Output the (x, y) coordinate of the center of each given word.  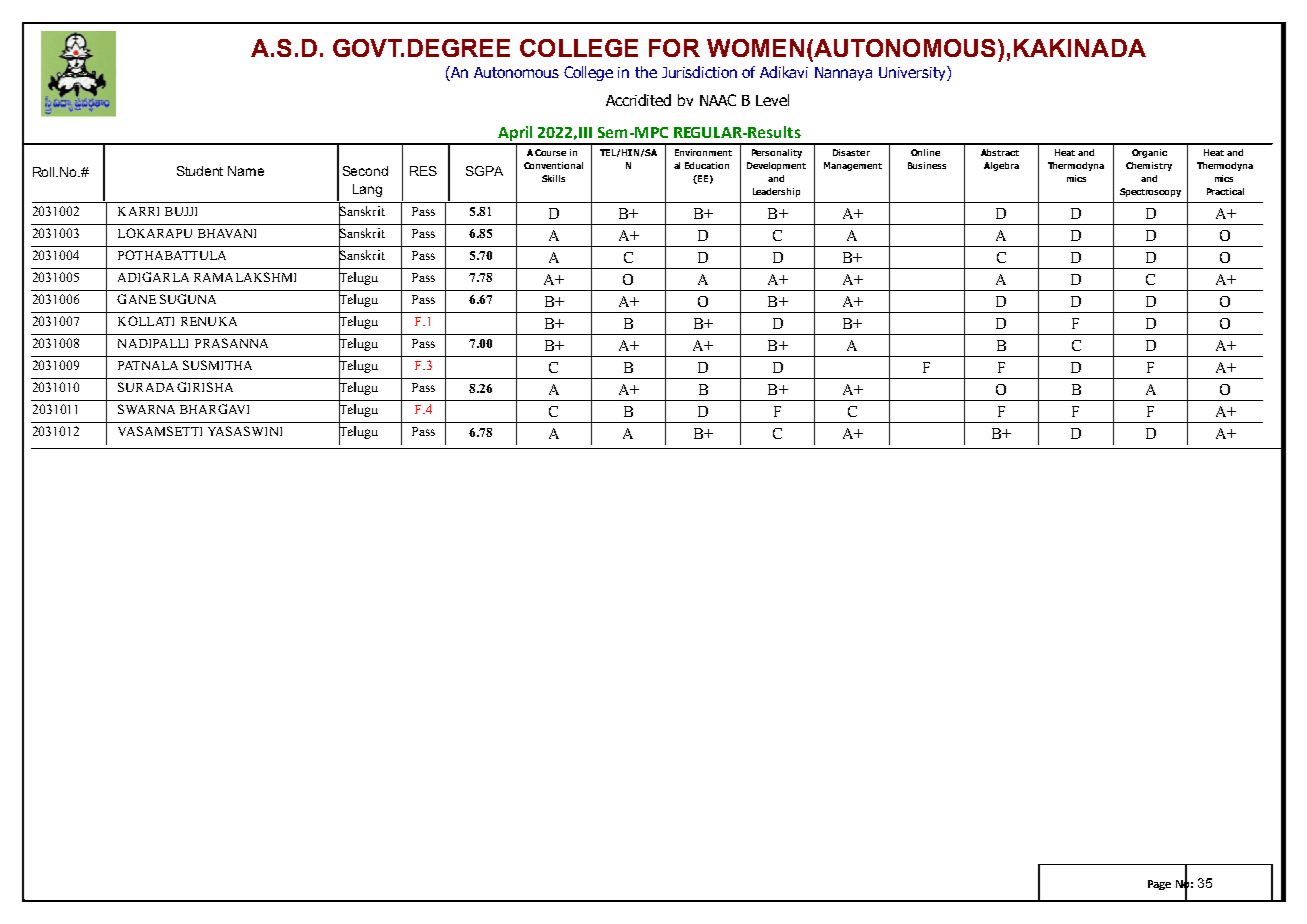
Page (1159, 885)
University (913, 73)
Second (365, 171)
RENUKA (209, 321)
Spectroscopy (1150, 192)
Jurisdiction (699, 72)
